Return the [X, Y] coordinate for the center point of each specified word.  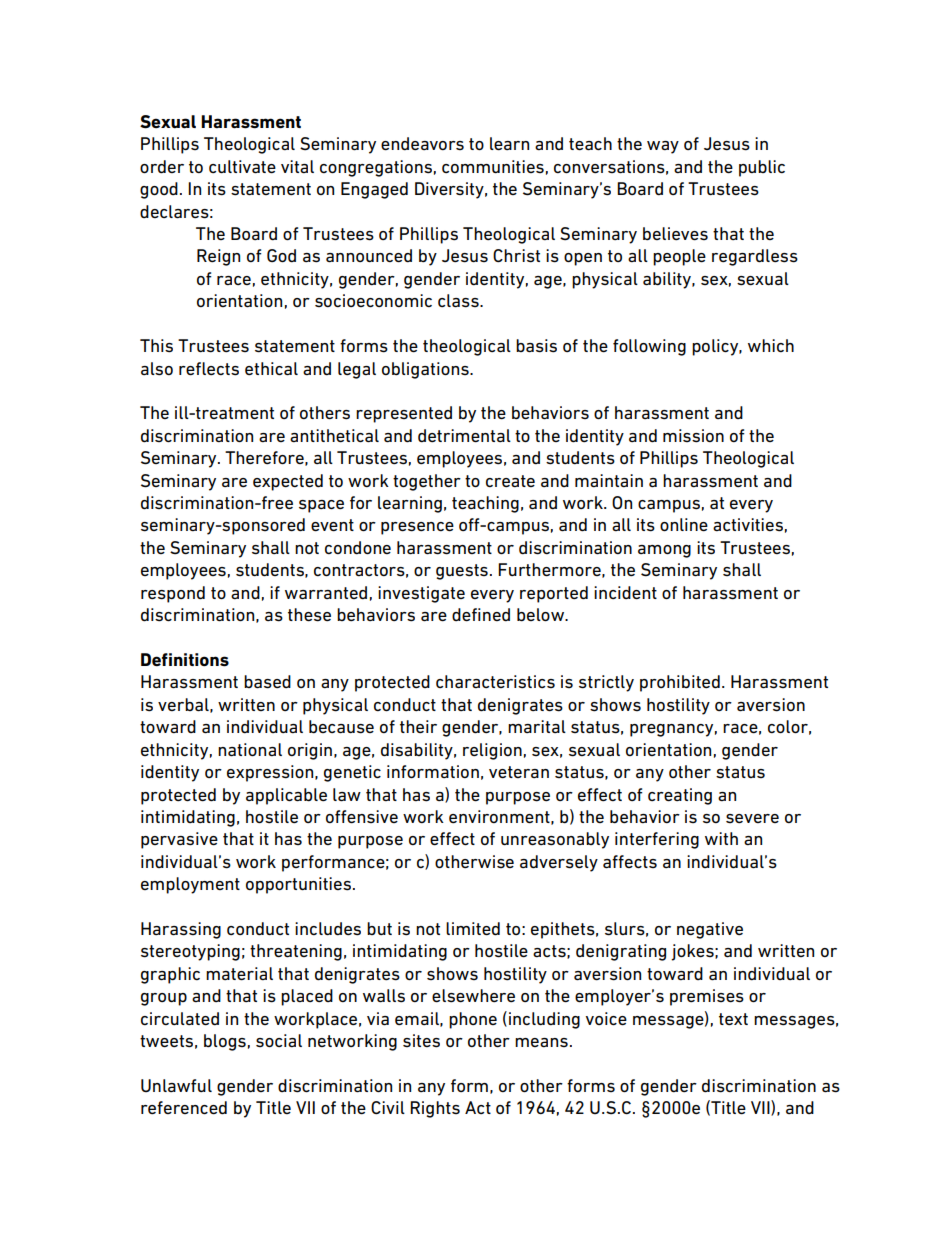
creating [680, 796]
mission [693, 436]
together [427, 482]
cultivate [242, 167]
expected [288, 482]
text [733, 1019]
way [663, 147]
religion [492, 751]
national [250, 750]
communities [493, 166]
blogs [225, 1042]
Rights [435, 1109]
